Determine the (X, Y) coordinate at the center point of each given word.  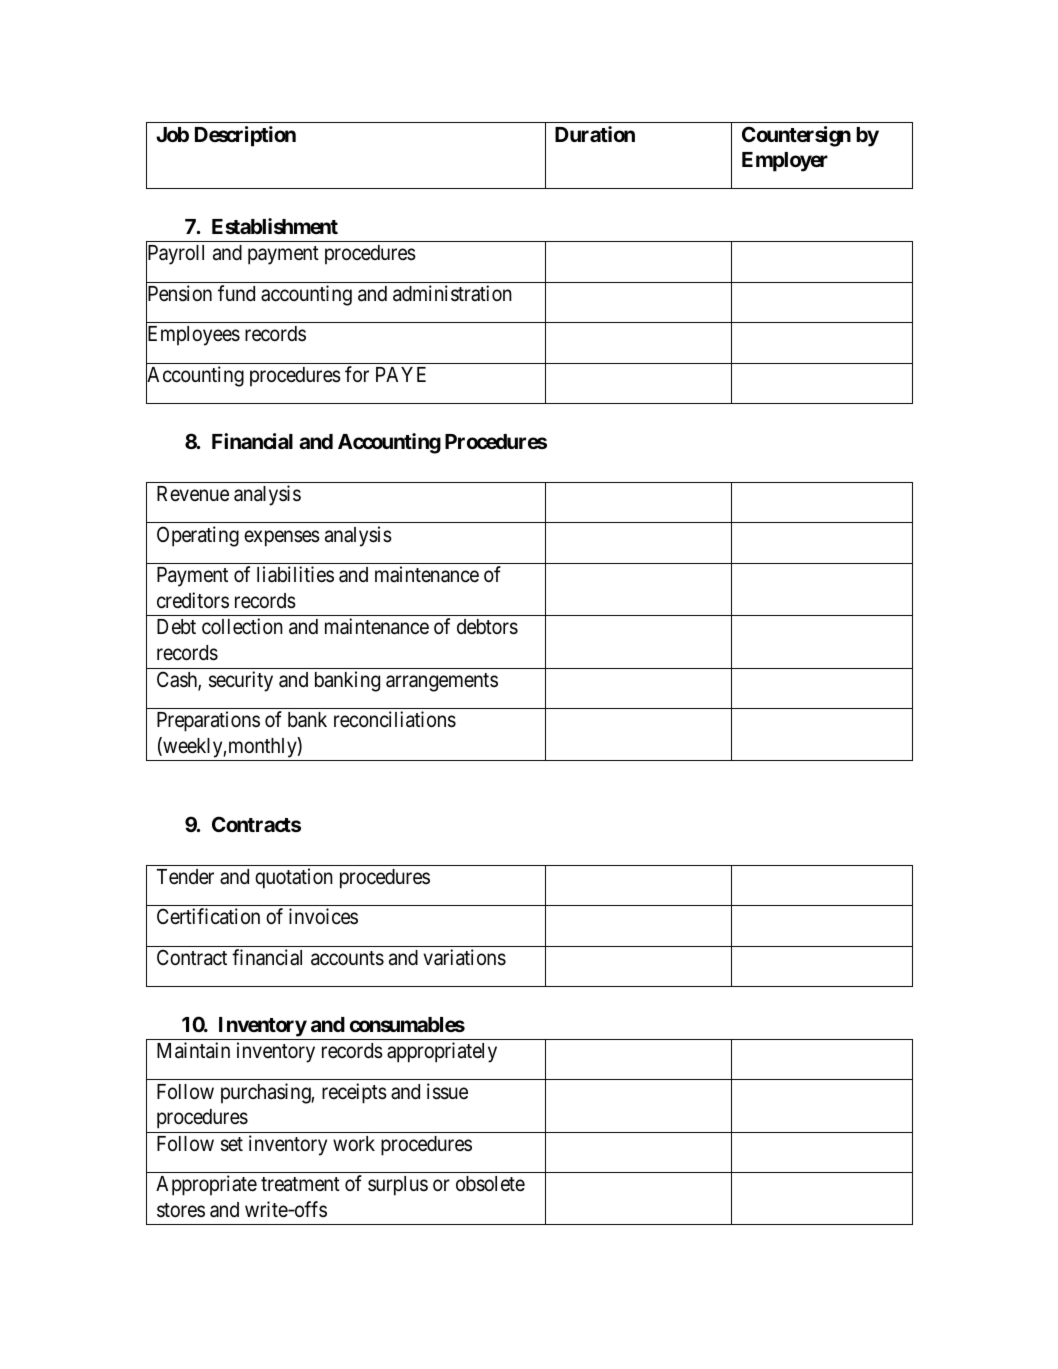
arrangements (442, 682)
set (232, 1144)
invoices (323, 916)
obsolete (490, 1184)
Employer (785, 162)
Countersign (796, 136)
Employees (193, 337)
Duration (595, 134)
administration (452, 293)
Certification (208, 916)
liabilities (295, 574)
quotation (294, 878)
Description (245, 136)
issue (447, 1091)
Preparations (208, 721)
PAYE (401, 374)
